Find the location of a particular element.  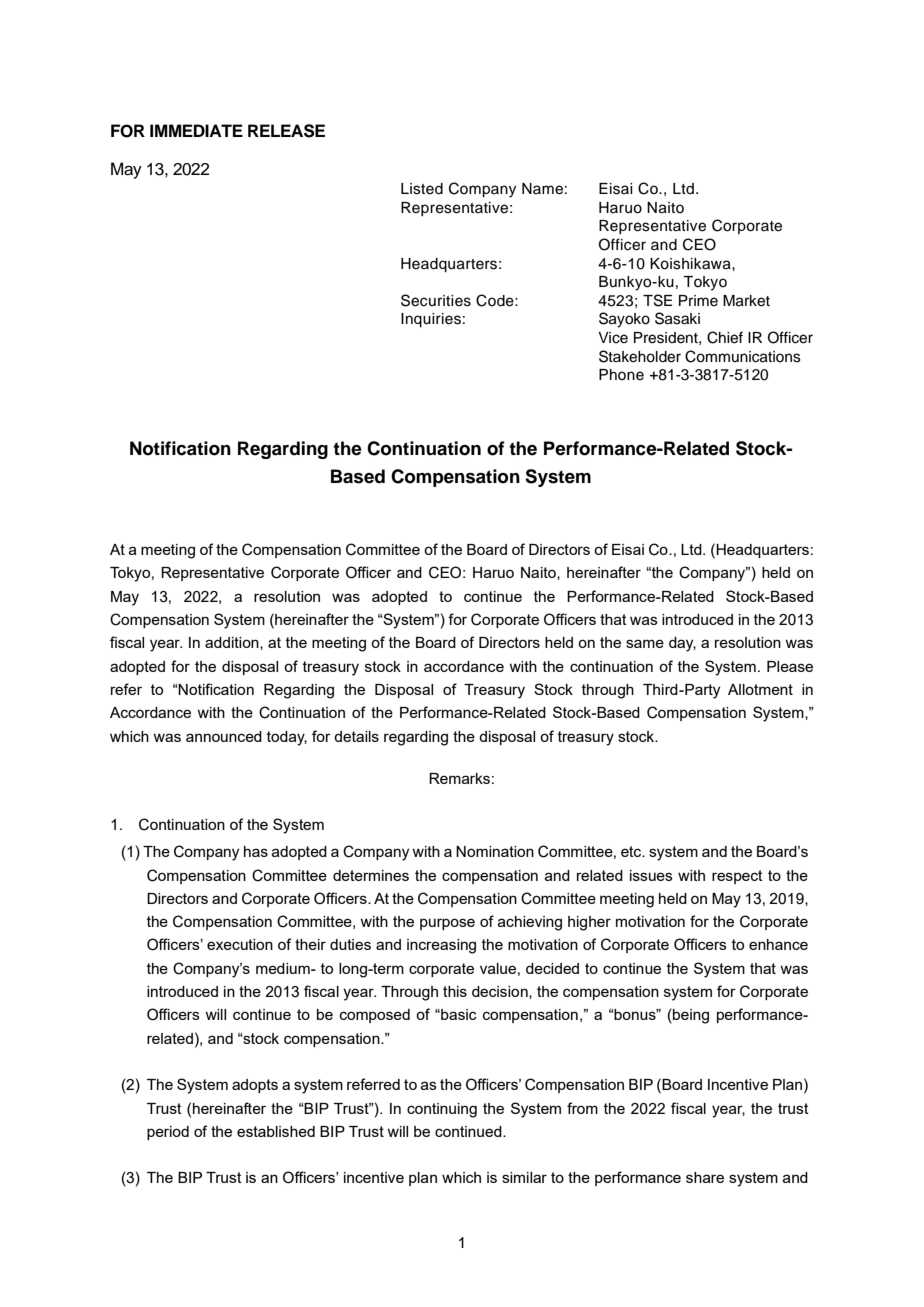

Listed is located at coordinates (422, 189).
